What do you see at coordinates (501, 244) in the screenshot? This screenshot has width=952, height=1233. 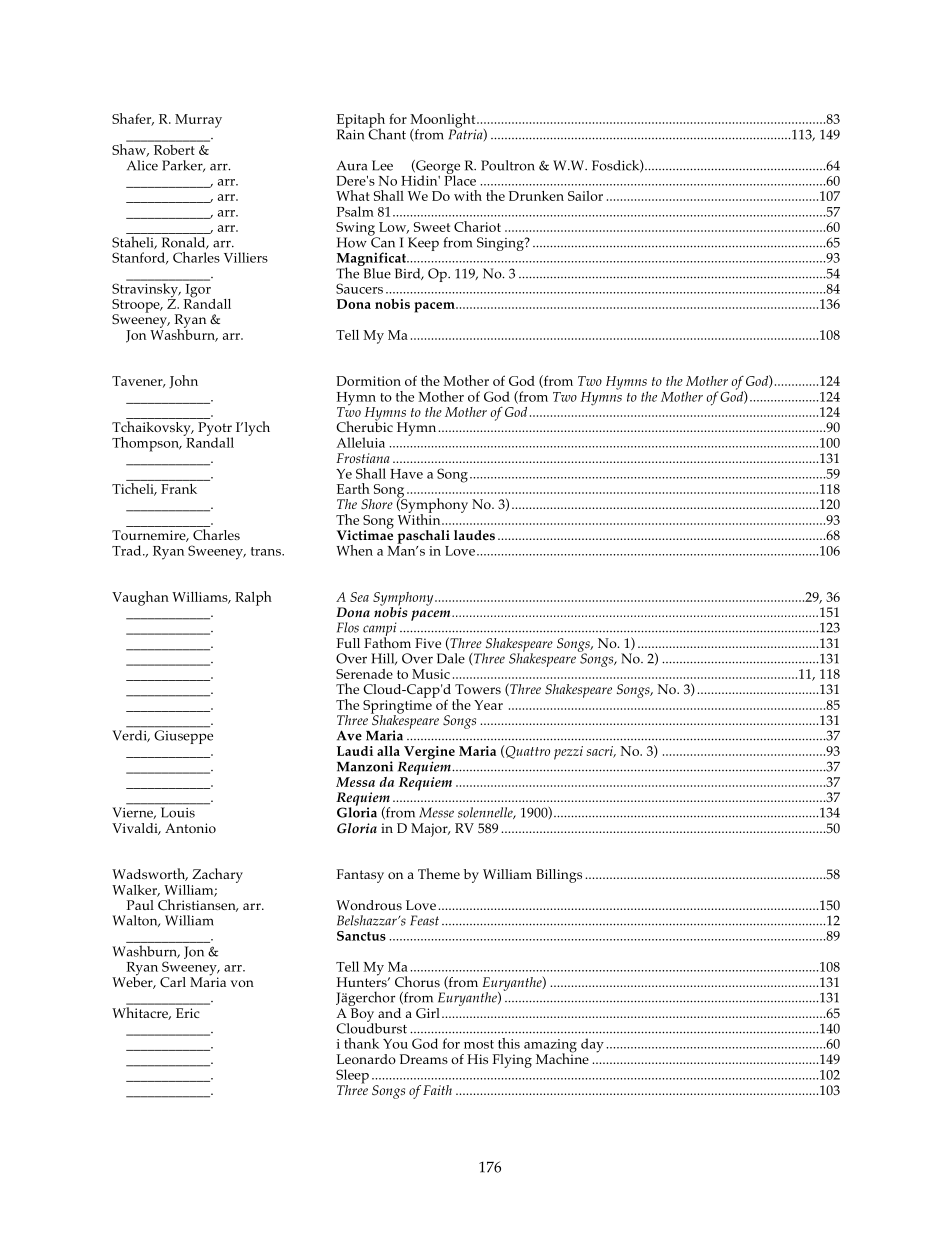 I see `Singing` at bounding box center [501, 244].
